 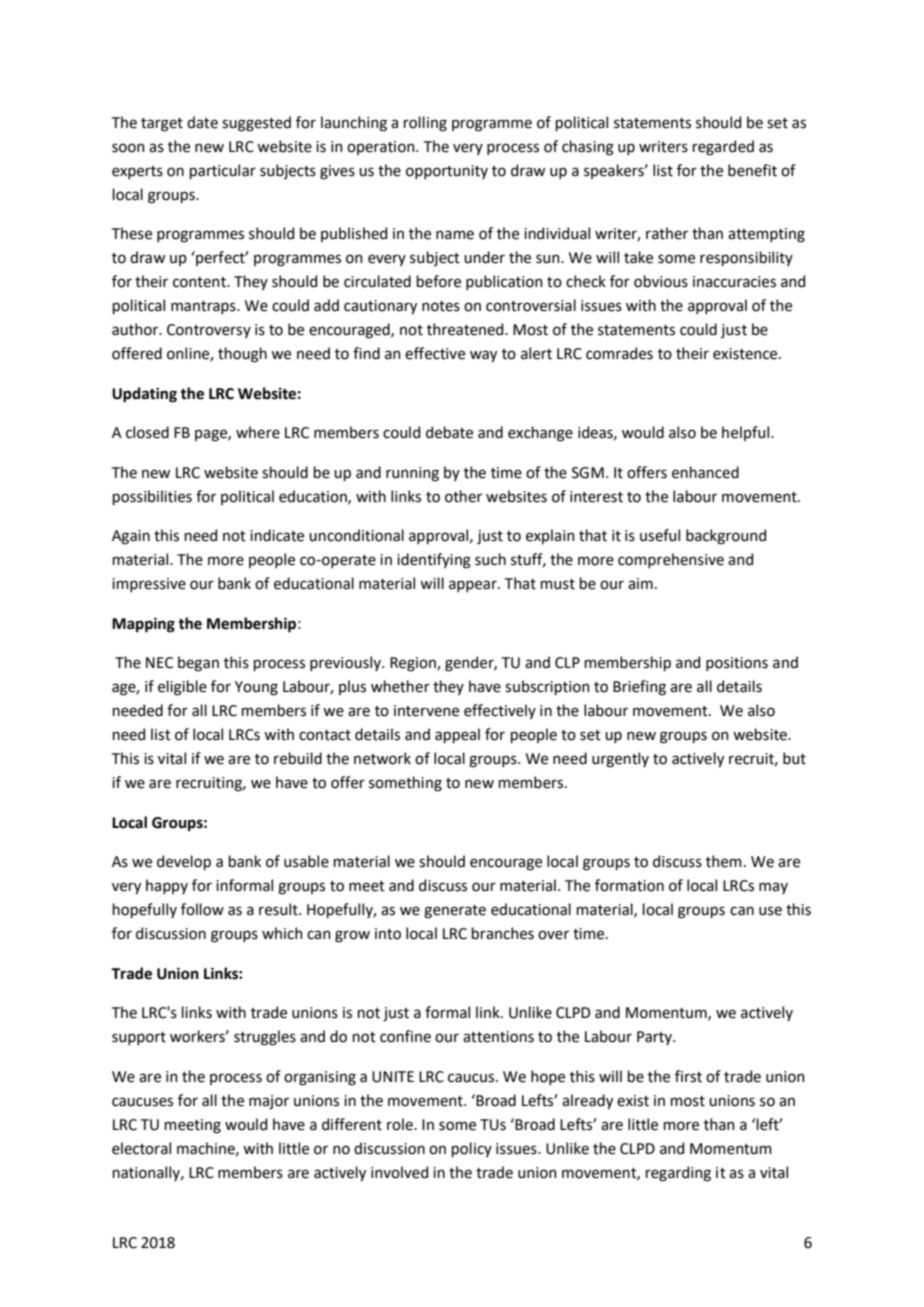 I want to click on particular, so click(x=223, y=171).
